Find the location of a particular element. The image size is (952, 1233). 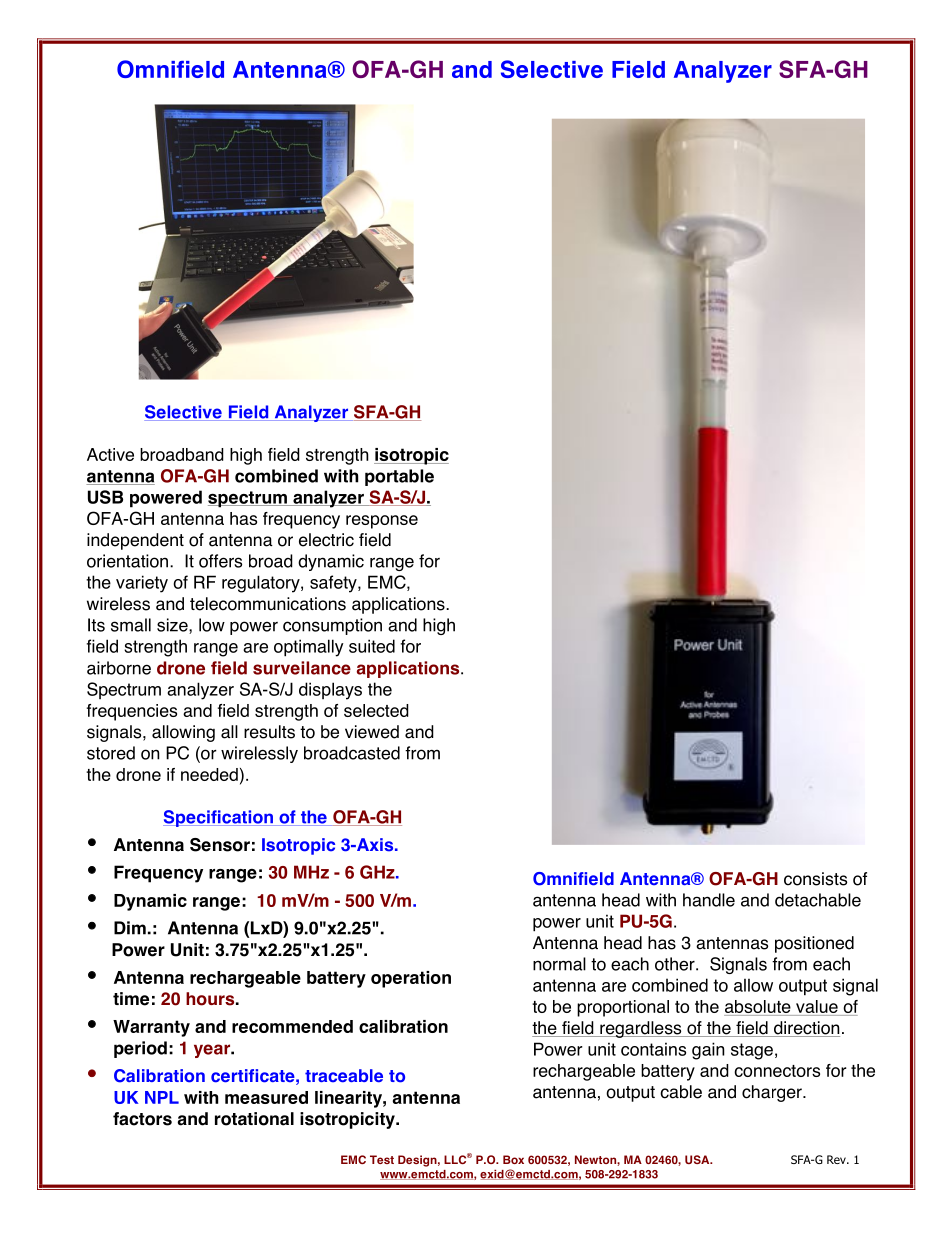

consists is located at coordinates (815, 879).
